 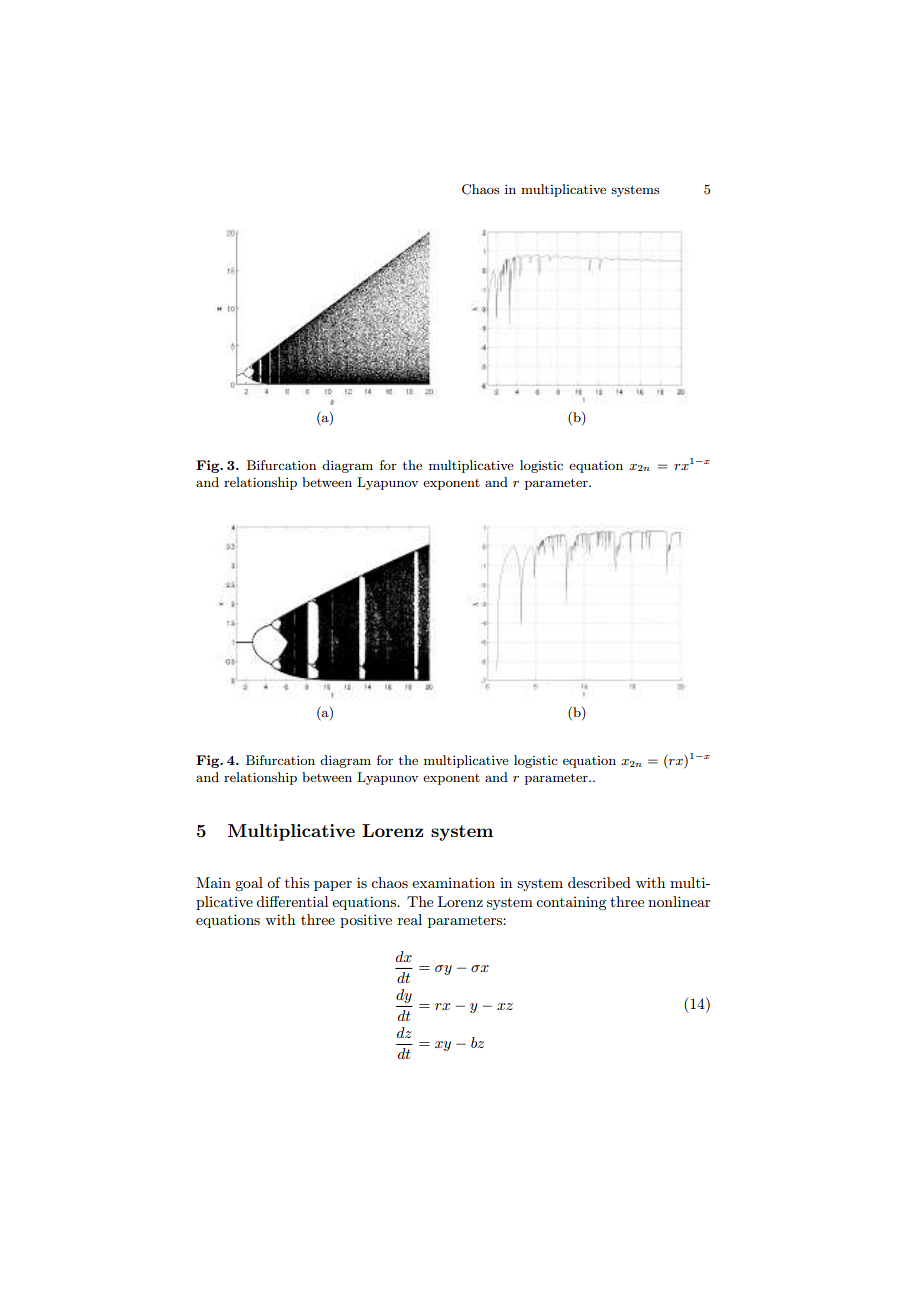 What do you see at coordinates (599, 882) in the page?
I see `described` at bounding box center [599, 882].
